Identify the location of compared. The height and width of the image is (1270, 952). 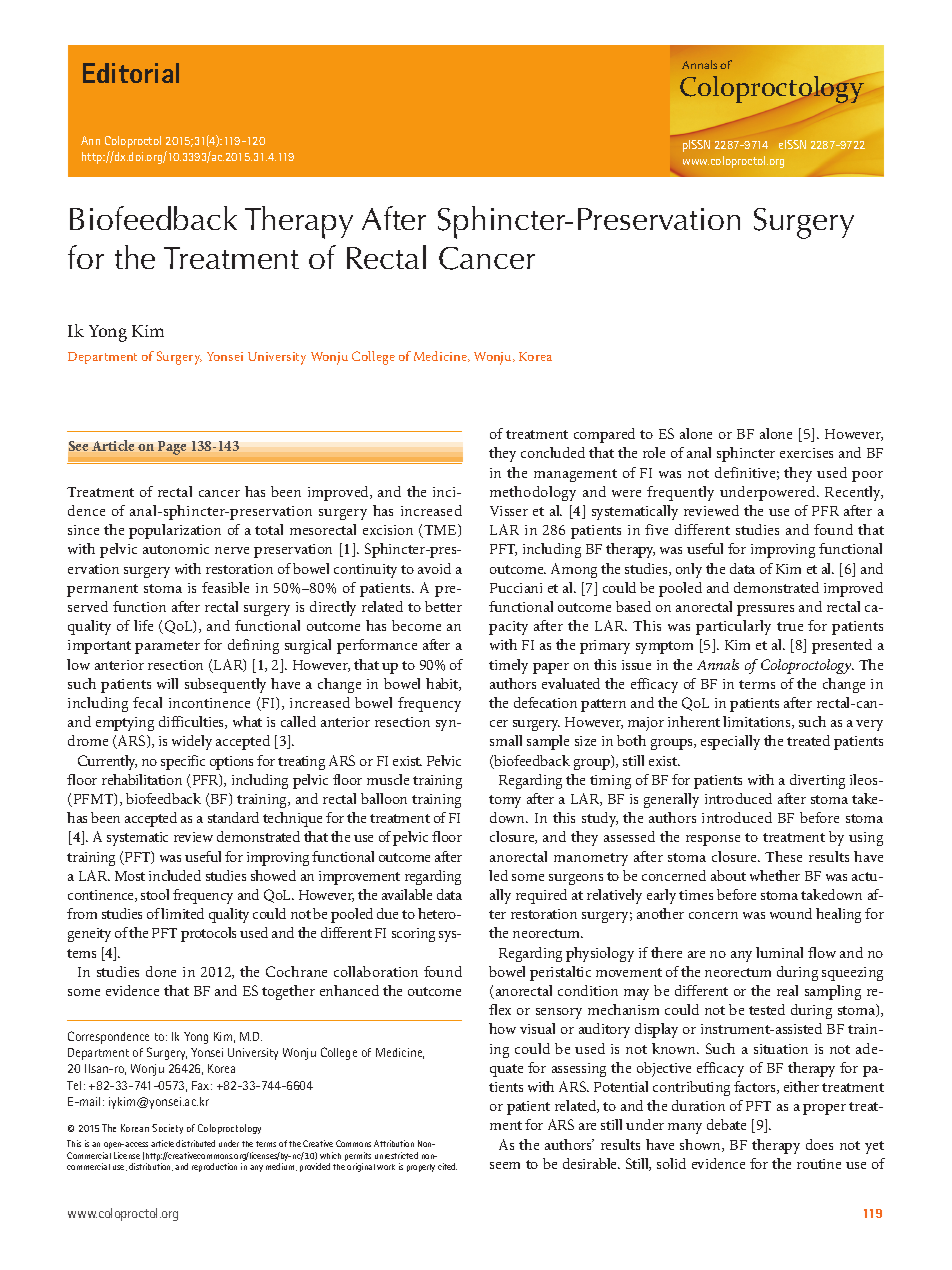
(604, 435).
